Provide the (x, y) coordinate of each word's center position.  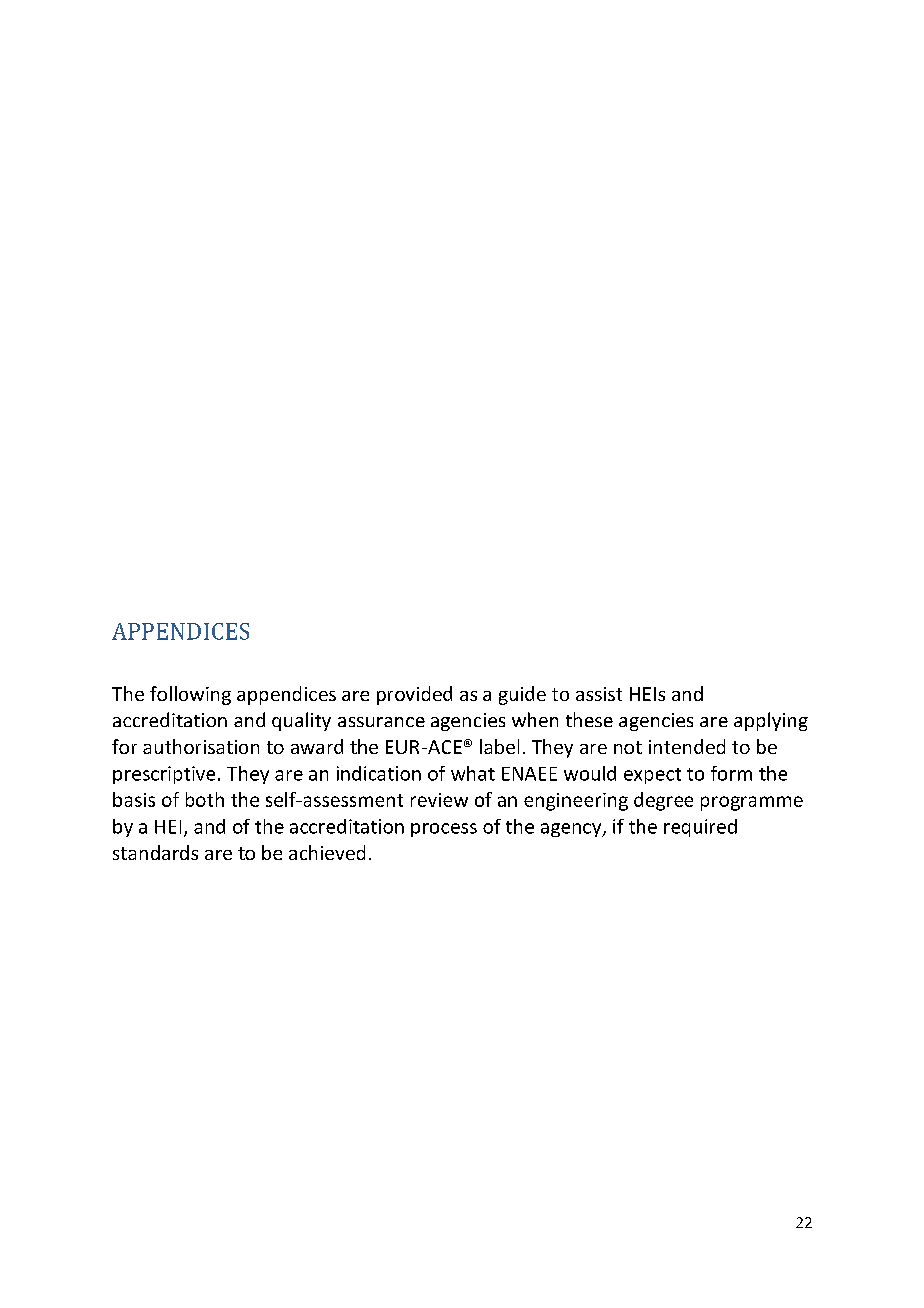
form (731, 773)
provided (414, 695)
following (190, 695)
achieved (327, 852)
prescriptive (164, 775)
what (473, 773)
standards (155, 852)
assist (599, 694)
